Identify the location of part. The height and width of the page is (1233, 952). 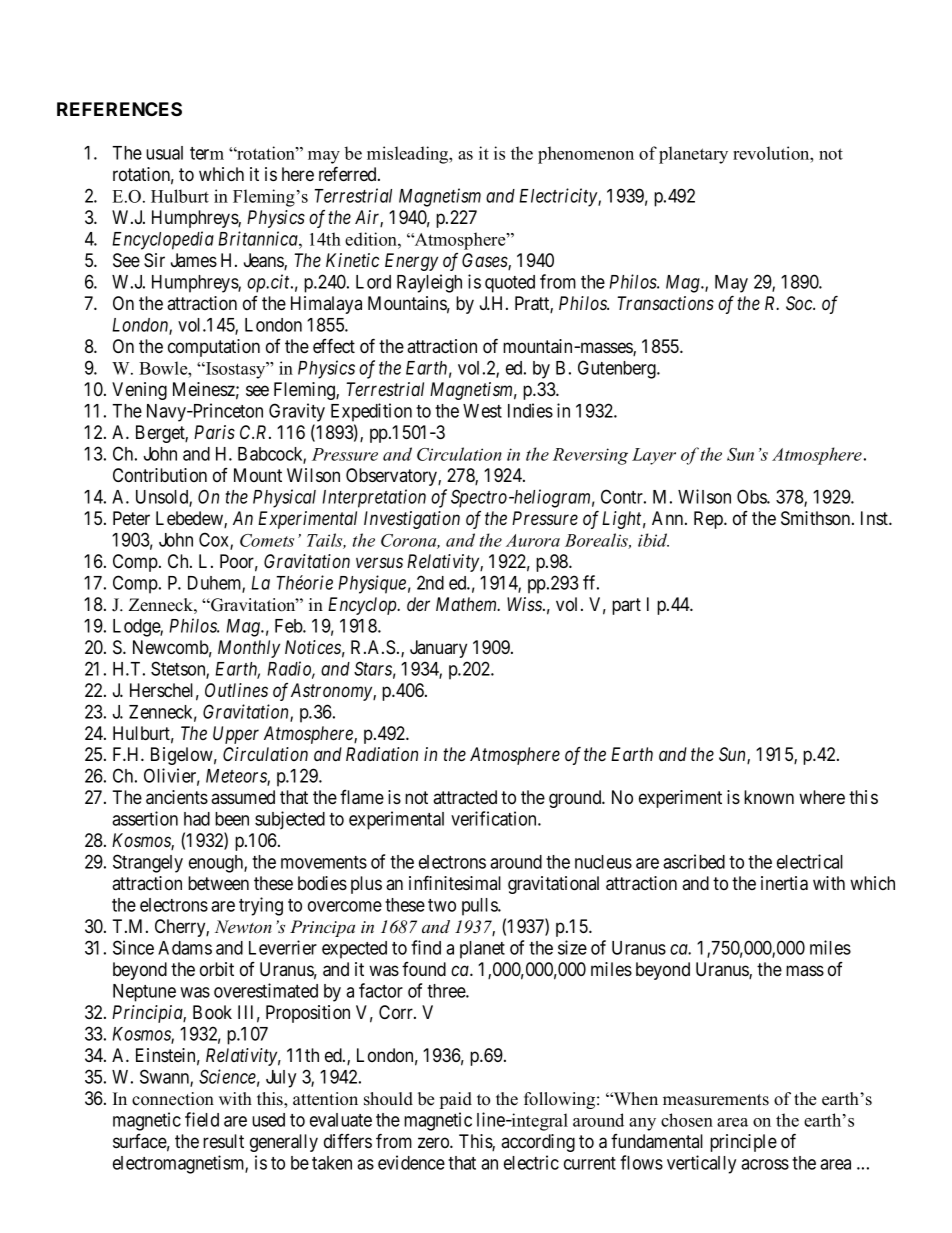
(626, 606).
